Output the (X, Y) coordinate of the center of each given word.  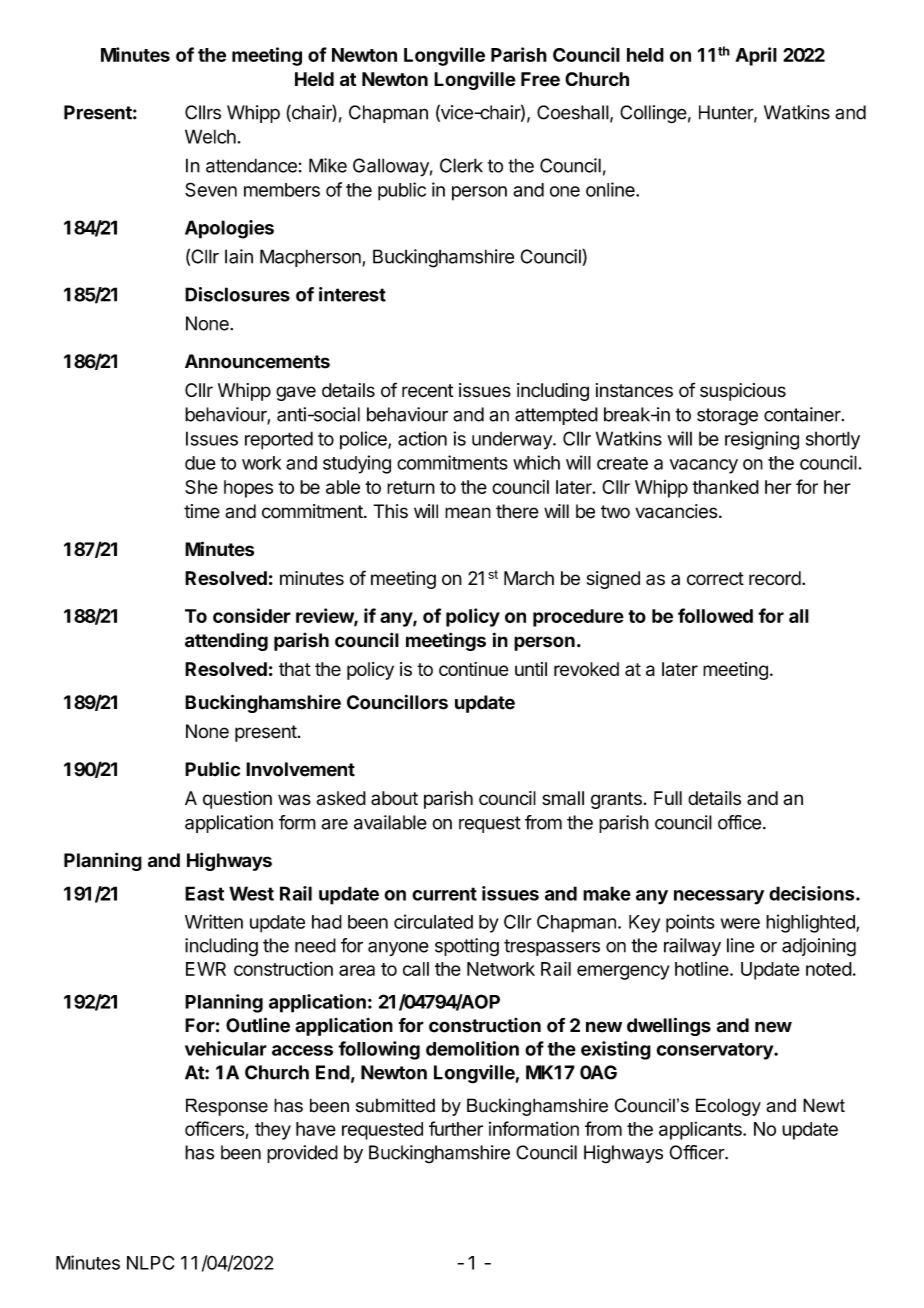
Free (540, 79)
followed (715, 615)
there (517, 511)
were (740, 923)
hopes (248, 489)
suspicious (743, 392)
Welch (210, 136)
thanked (725, 487)
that (295, 669)
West (251, 893)
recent (427, 391)
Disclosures (237, 294)
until (531, 669)
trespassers (552, 947)
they (273, 1131)
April (756, 56)
